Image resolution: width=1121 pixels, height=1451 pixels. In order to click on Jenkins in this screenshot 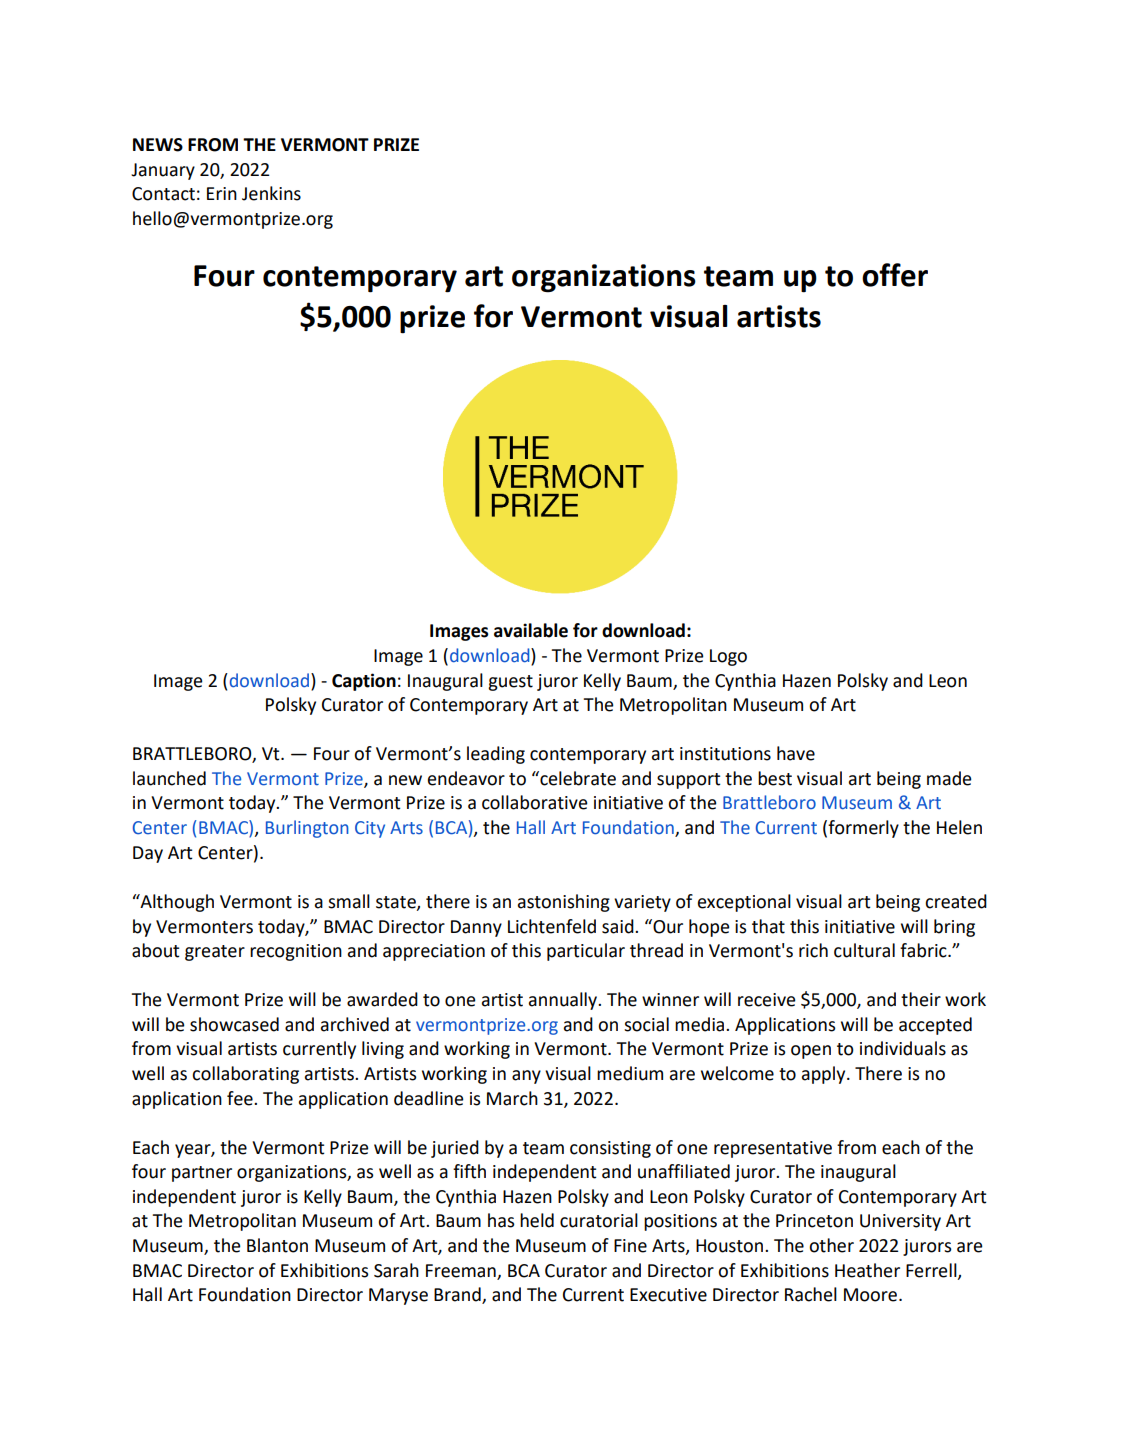, I will do `click(271, 193)`.
